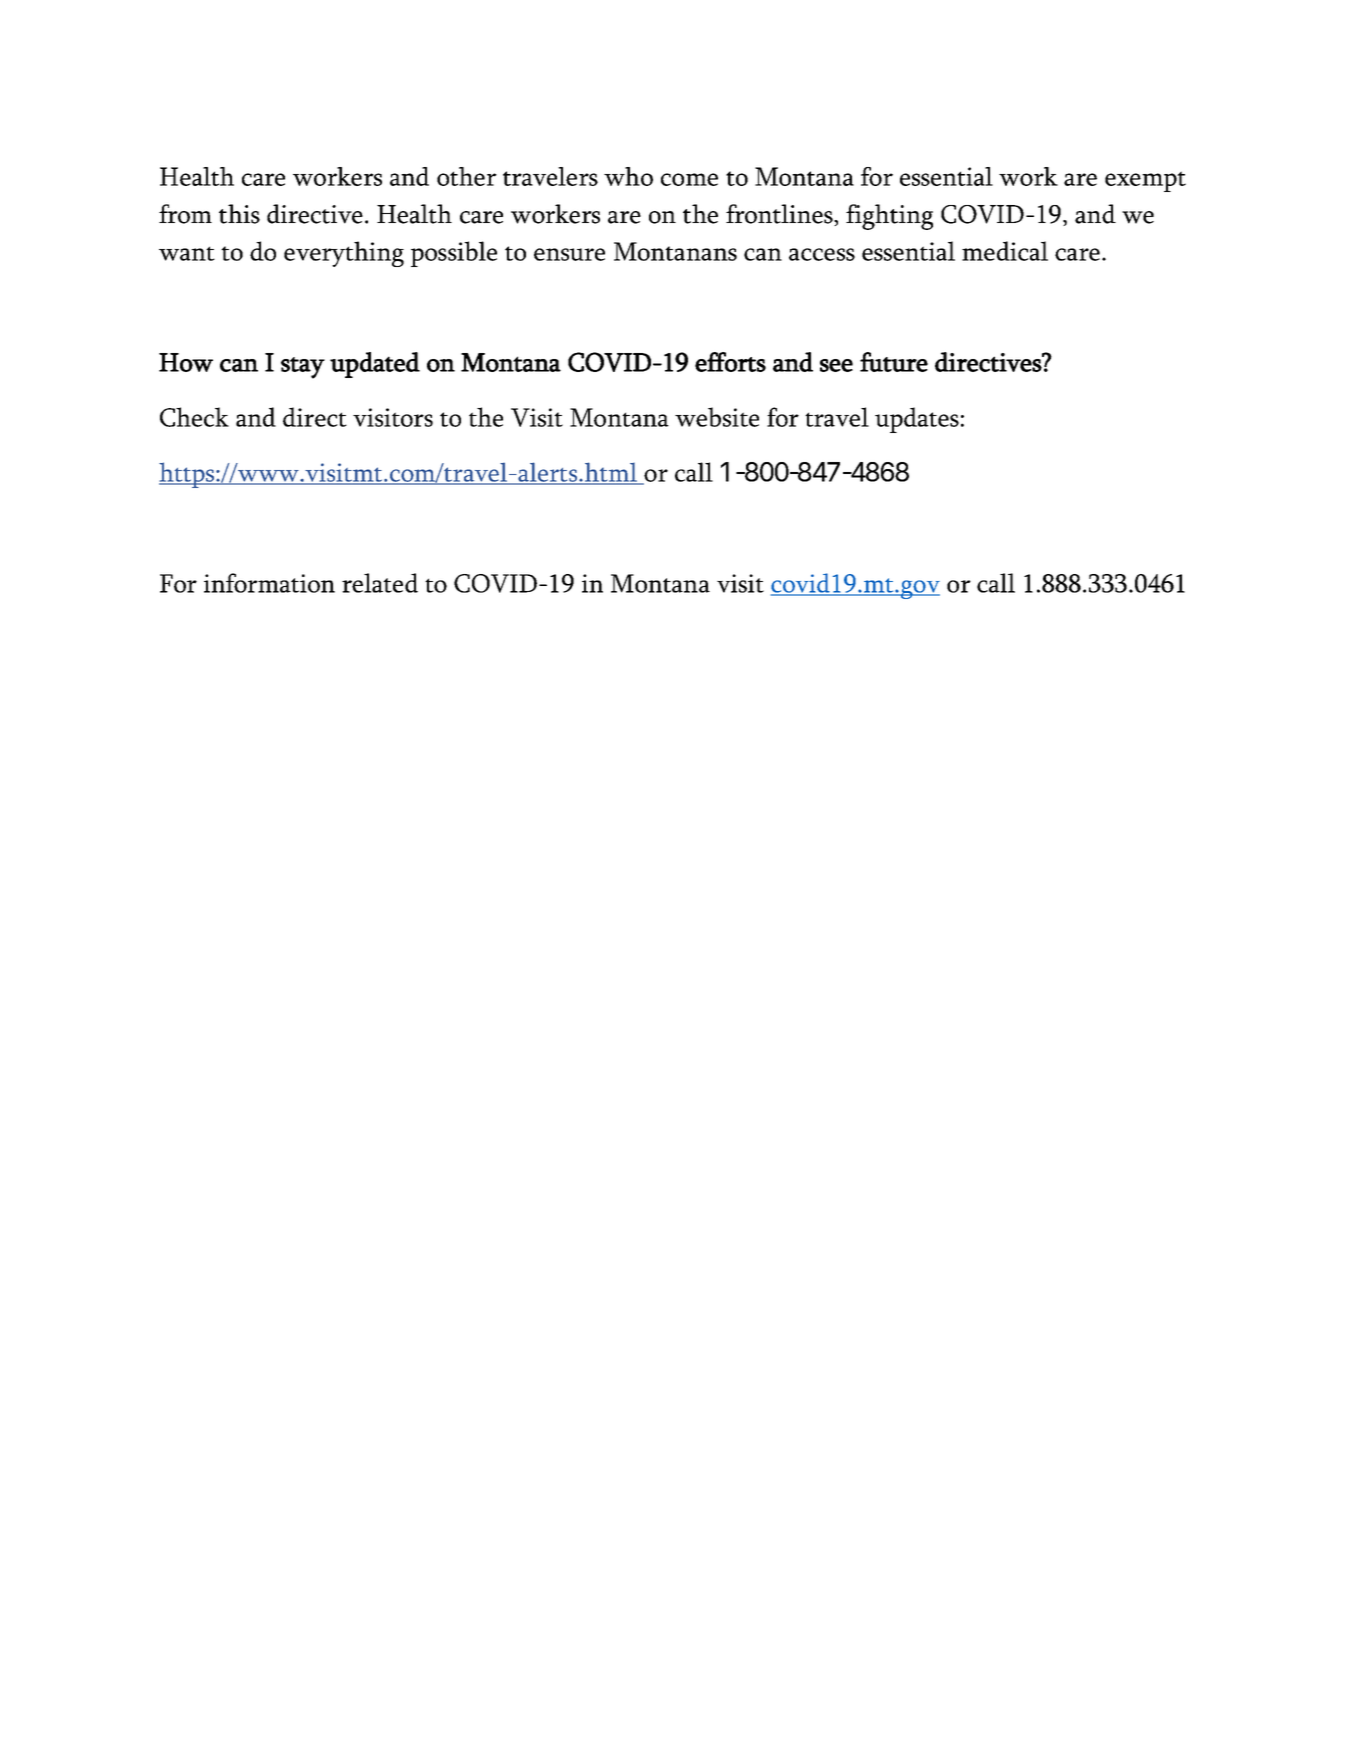 This image has height=1746, width=1349. Describe the element at coordinates (836, 365) in the image. I see `see` at that location.
